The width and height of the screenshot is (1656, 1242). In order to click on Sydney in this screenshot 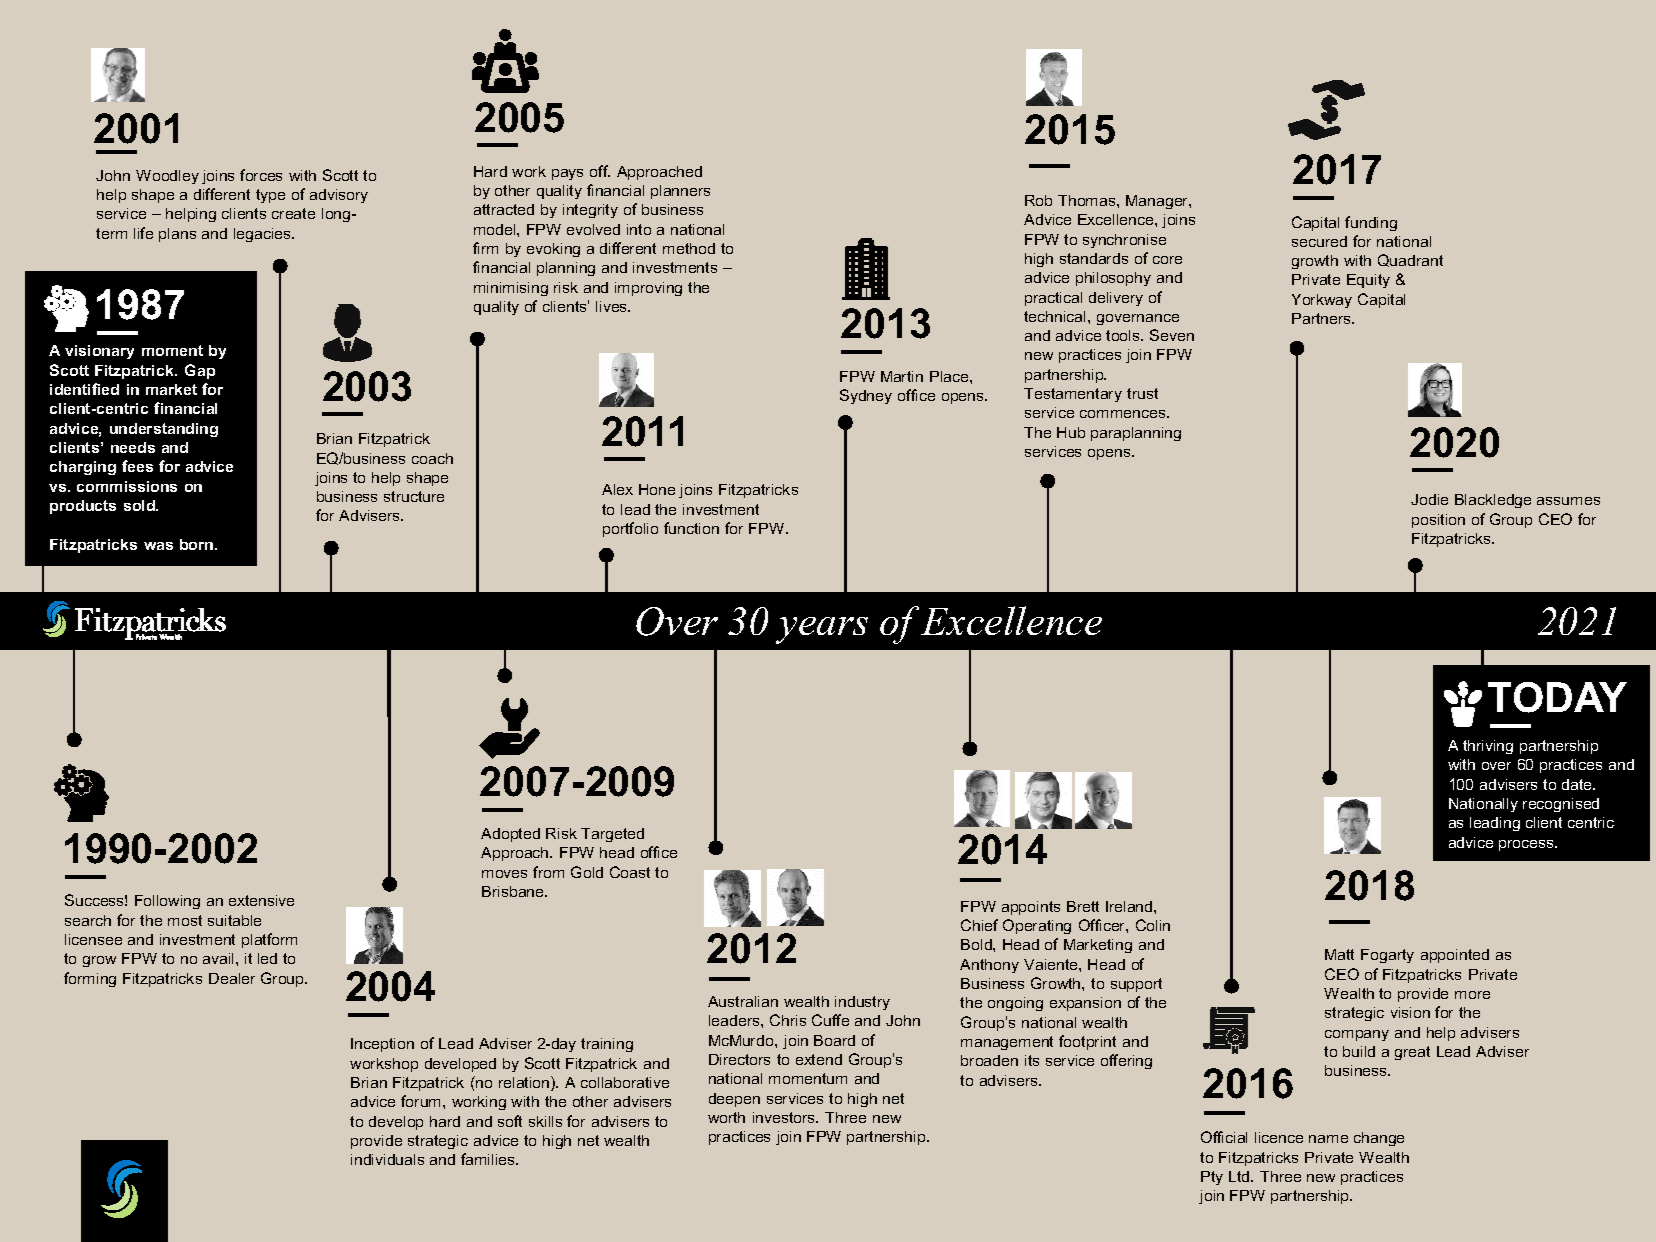, I will do `click(866, 396)`.
